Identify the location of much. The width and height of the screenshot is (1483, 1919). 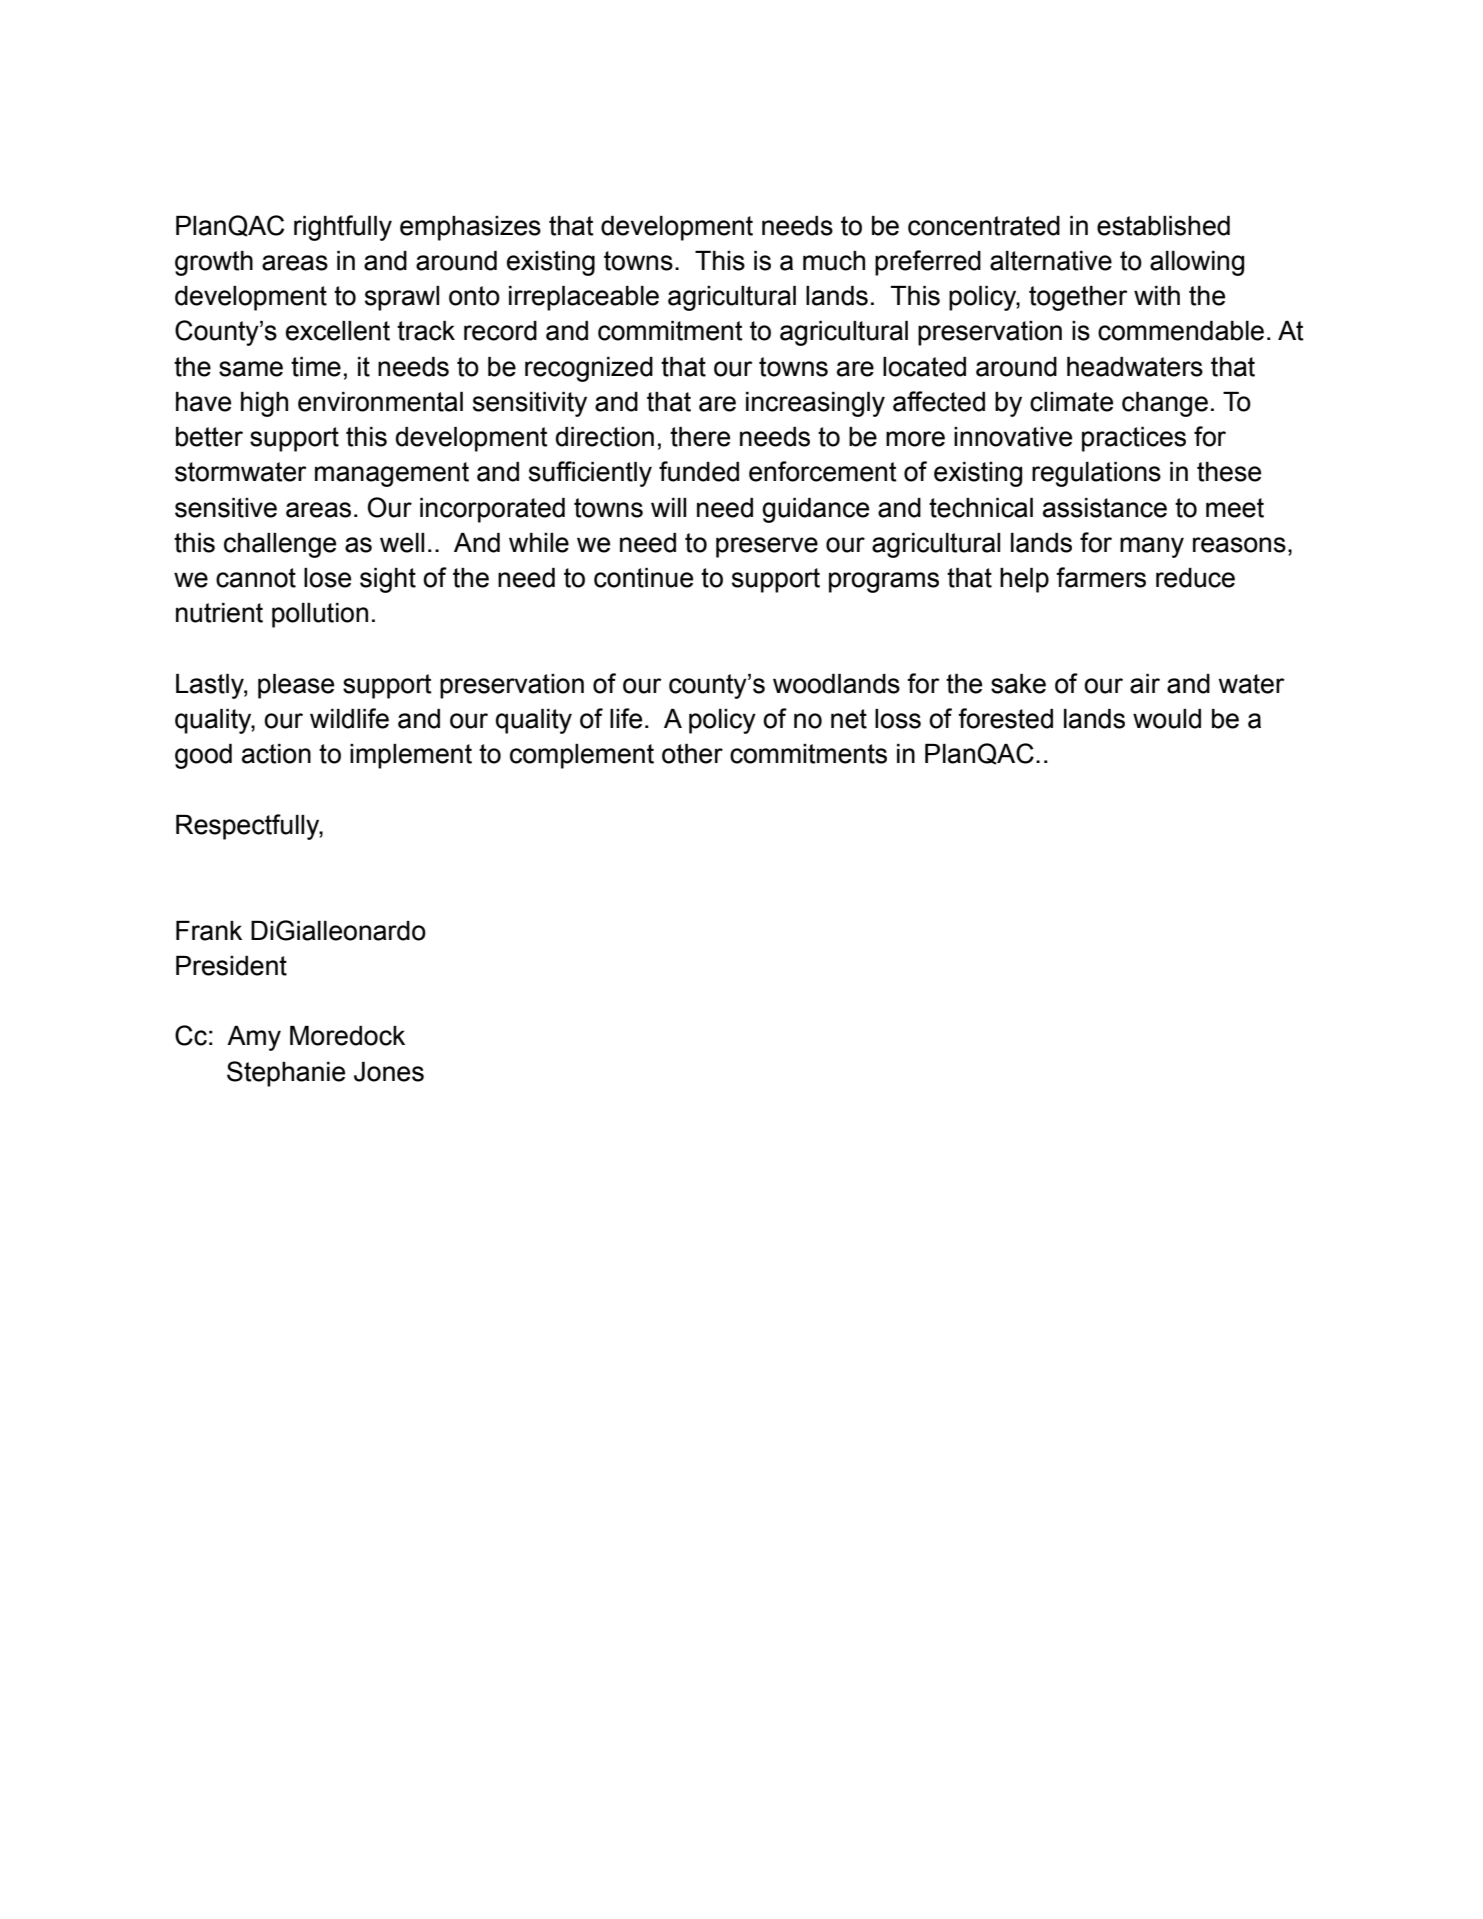
(834, 261).
